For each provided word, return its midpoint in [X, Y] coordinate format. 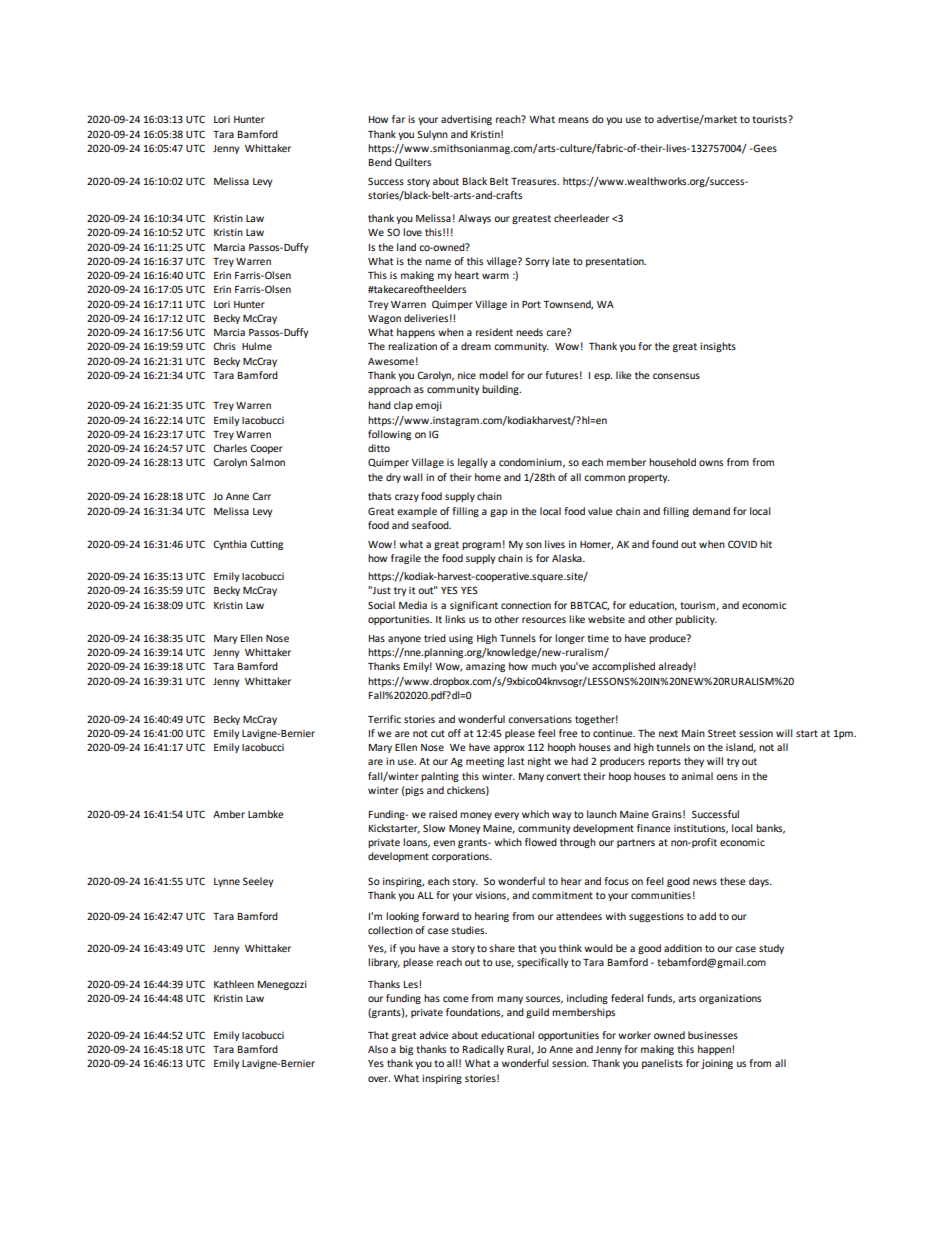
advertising [466, 120]
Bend [380, 162]
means [573, 120]
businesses [713, 1035]
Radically [483, 1050]
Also [378, 1049]
